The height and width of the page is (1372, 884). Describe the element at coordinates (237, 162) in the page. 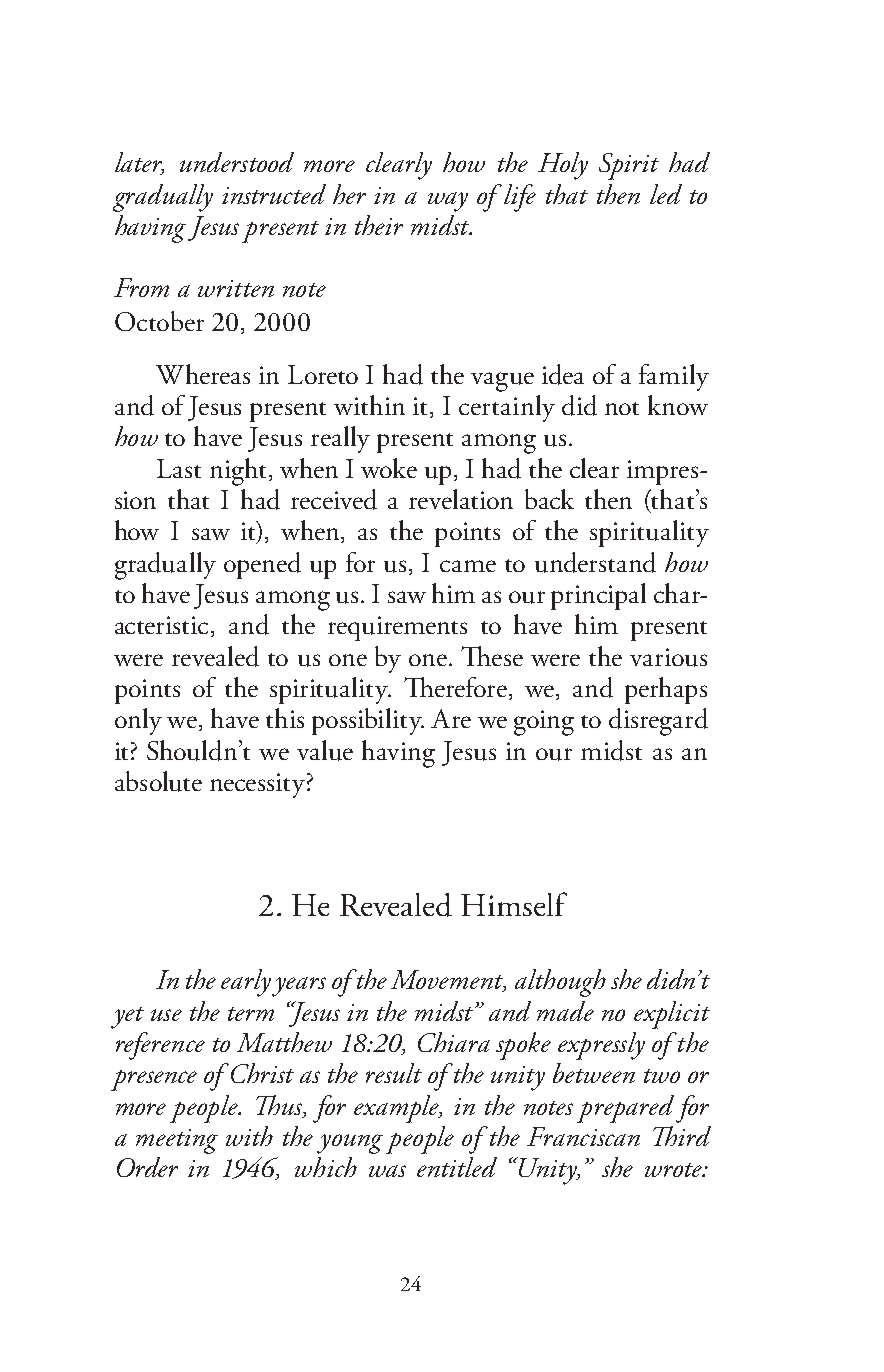

I see `understood` at that location.
